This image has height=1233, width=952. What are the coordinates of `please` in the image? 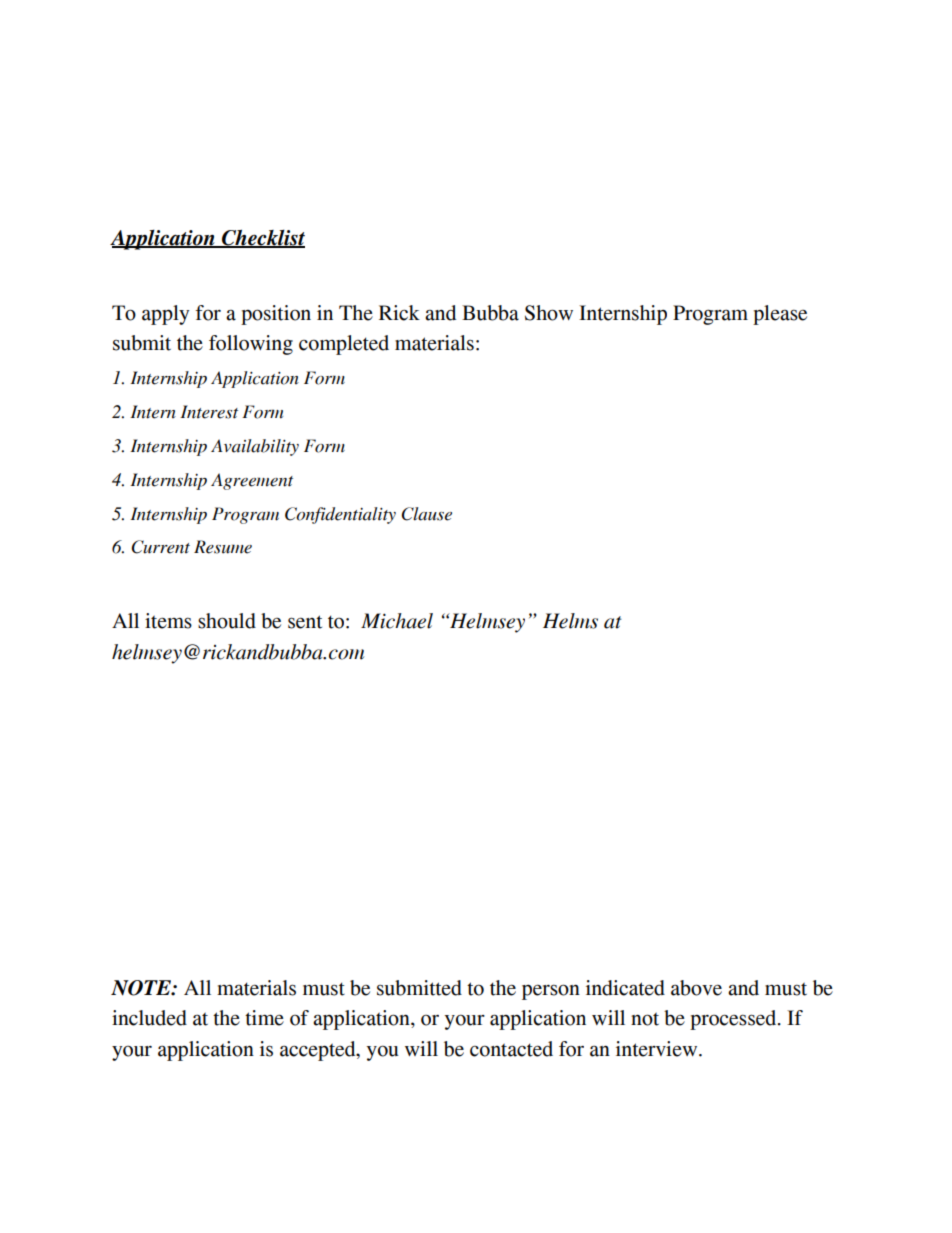 It's located at (780, 315).
